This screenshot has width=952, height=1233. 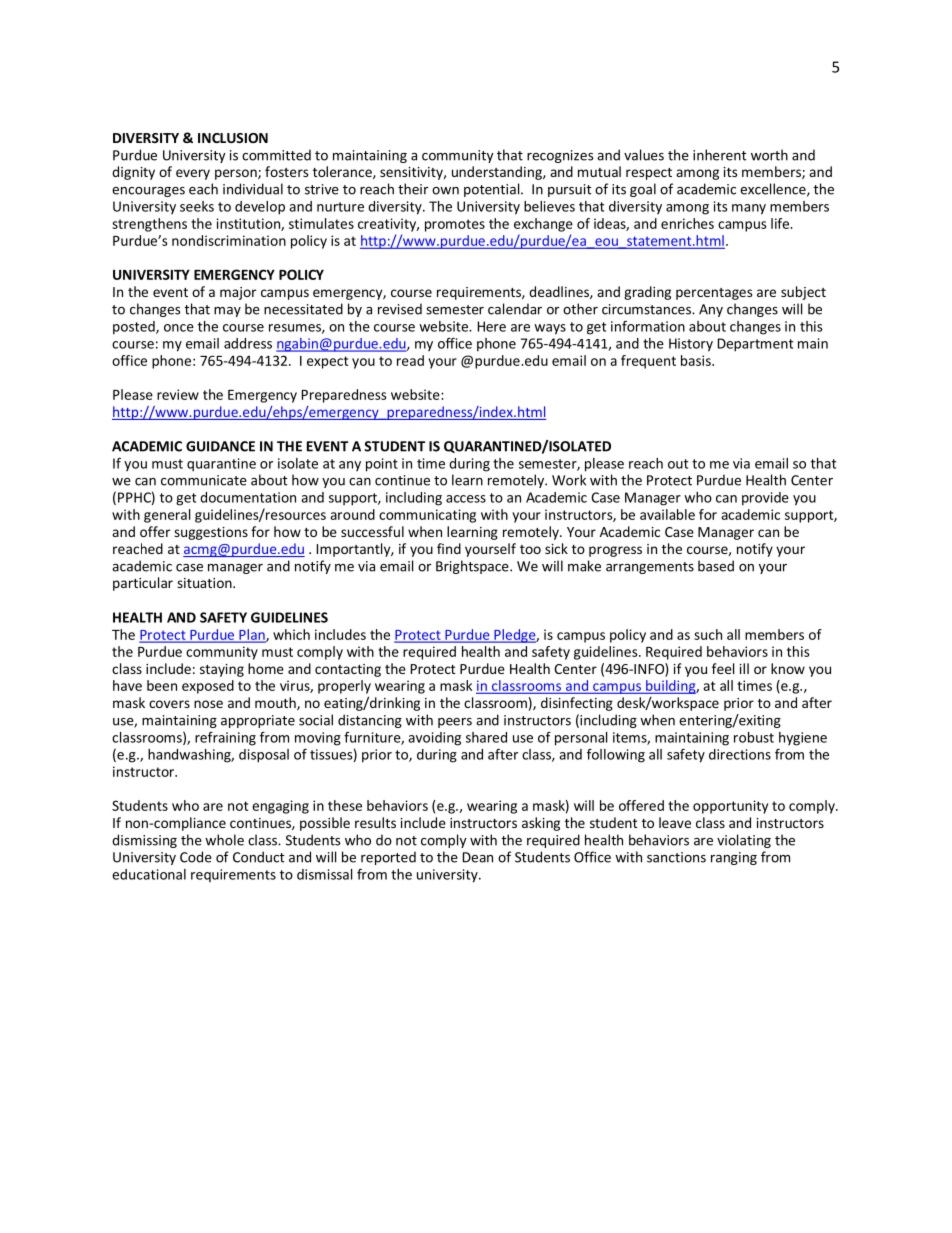 I want to click on point, so click(x=382, y=465).
